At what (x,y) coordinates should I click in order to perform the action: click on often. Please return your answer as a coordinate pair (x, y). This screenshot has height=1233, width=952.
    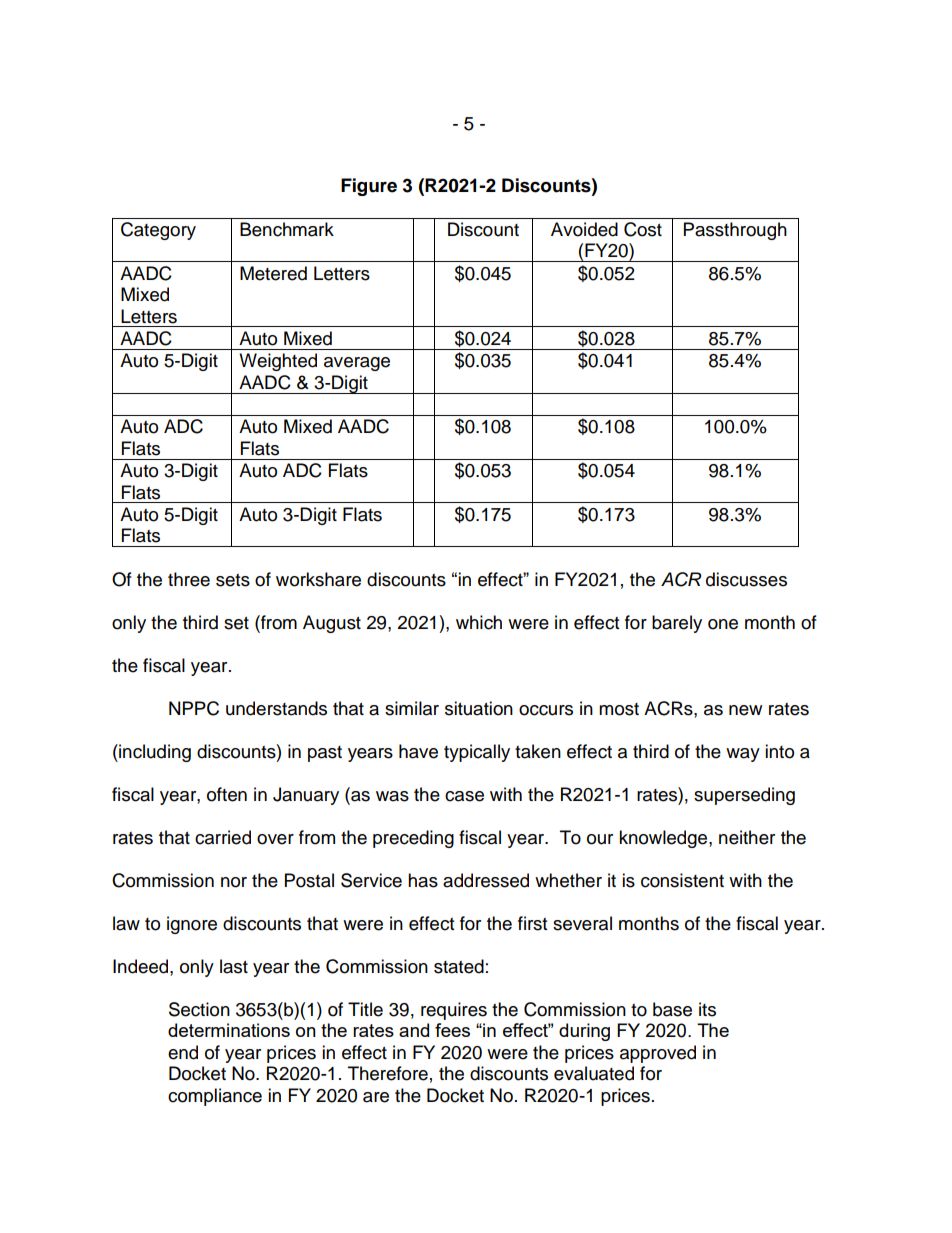
    Looking at the image, I should click on (227, 794).
